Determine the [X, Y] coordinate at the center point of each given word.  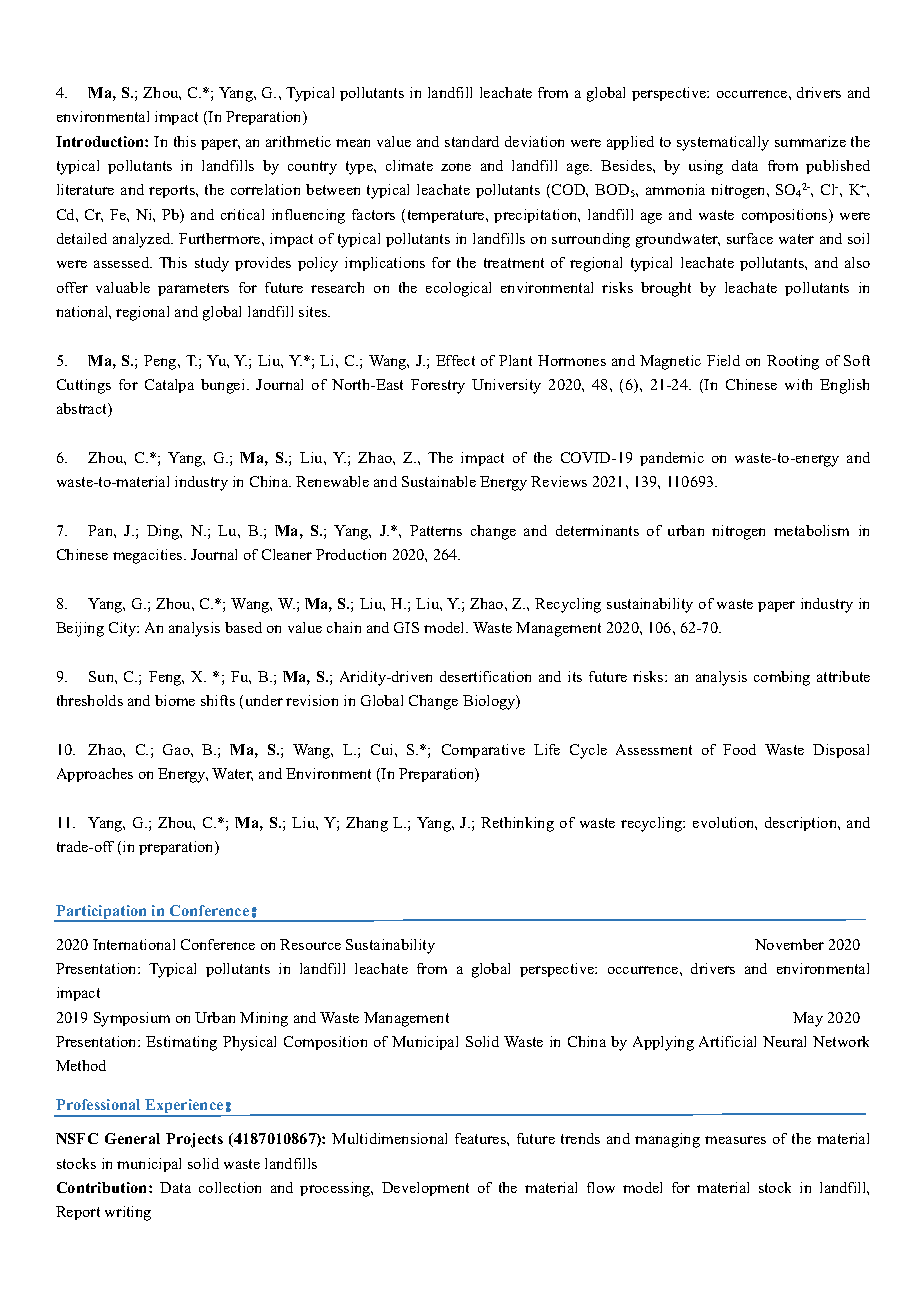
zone [456, 167]
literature [85, 189]
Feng [166, 678]
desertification [485, 676]
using [706, 167]
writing [128, 1213]
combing [782, 678]
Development [425, 1189]
